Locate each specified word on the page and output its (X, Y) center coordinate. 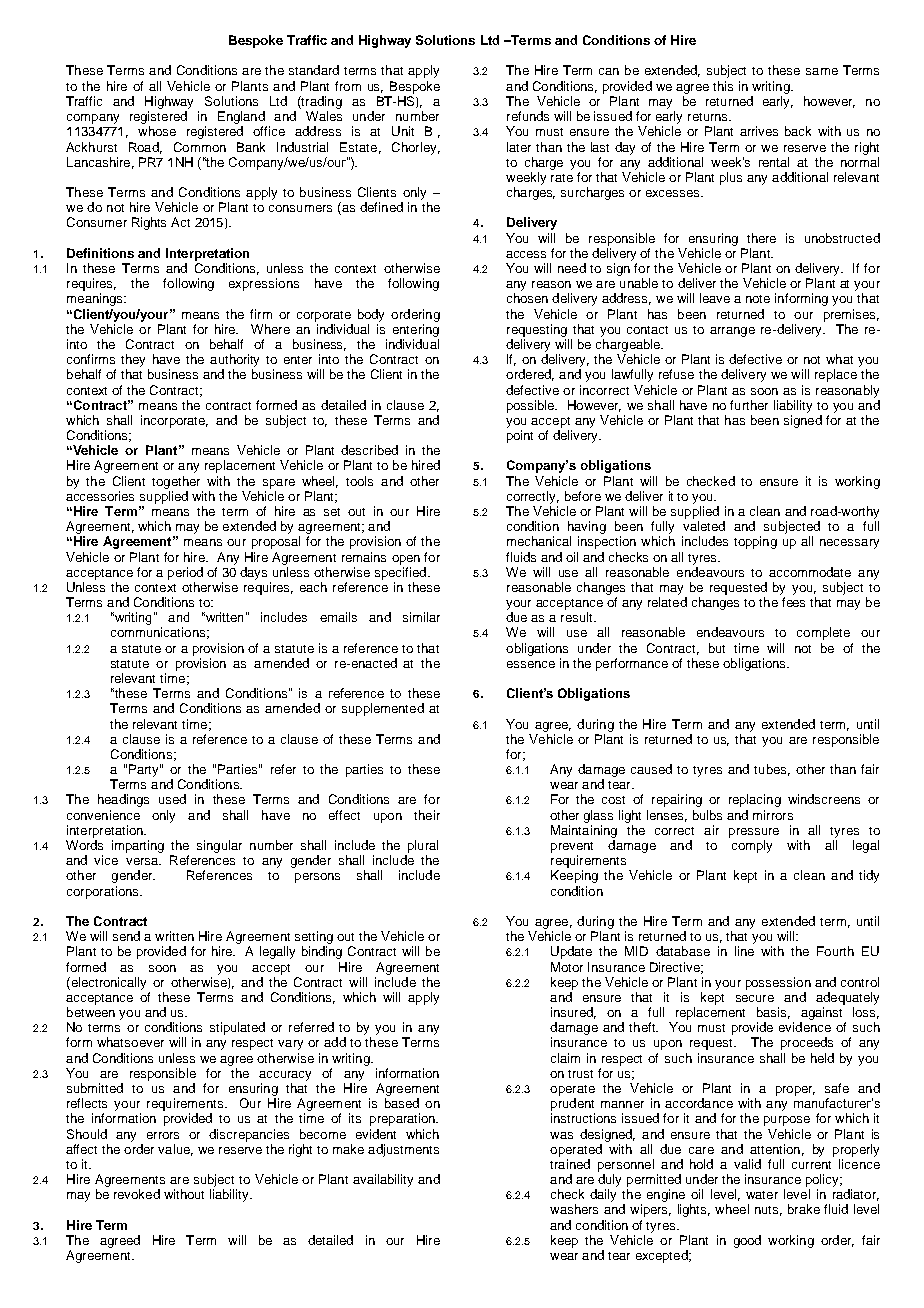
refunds (528, 116)
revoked (137, 1194)
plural (423, 846)
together (176, 482)
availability (383, 1180)
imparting (138, 846)
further (749, 405)
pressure (754, 833)
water (762, 1195)
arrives (759, 131)
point (520, 436)
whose (157, 131)
